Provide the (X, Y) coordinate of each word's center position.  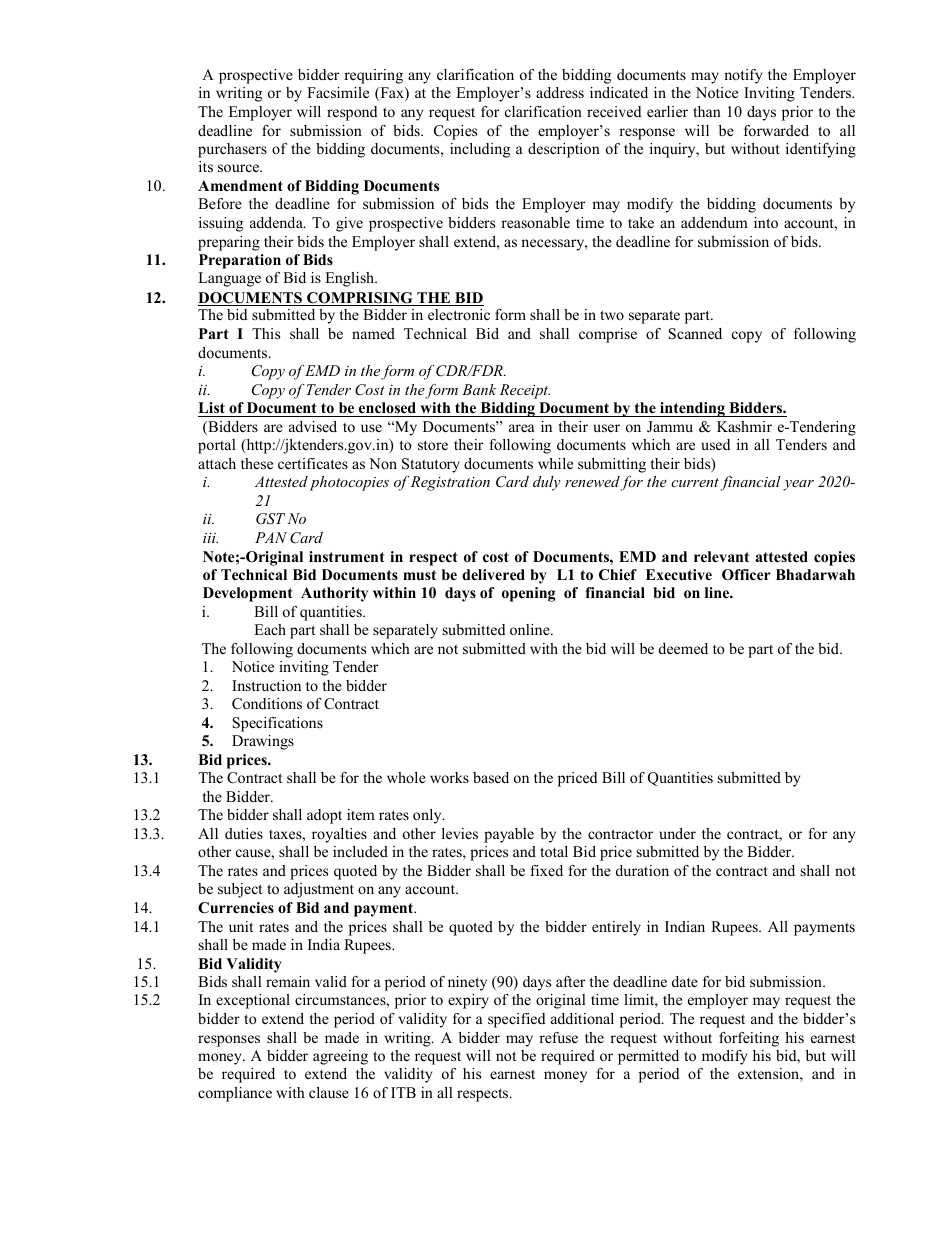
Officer (746, 575)
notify (743, 76)
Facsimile (338, 92)
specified (517, 1020)
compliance (235, 1094)
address (560, 92)
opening (528, 594)
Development (247, 594)
